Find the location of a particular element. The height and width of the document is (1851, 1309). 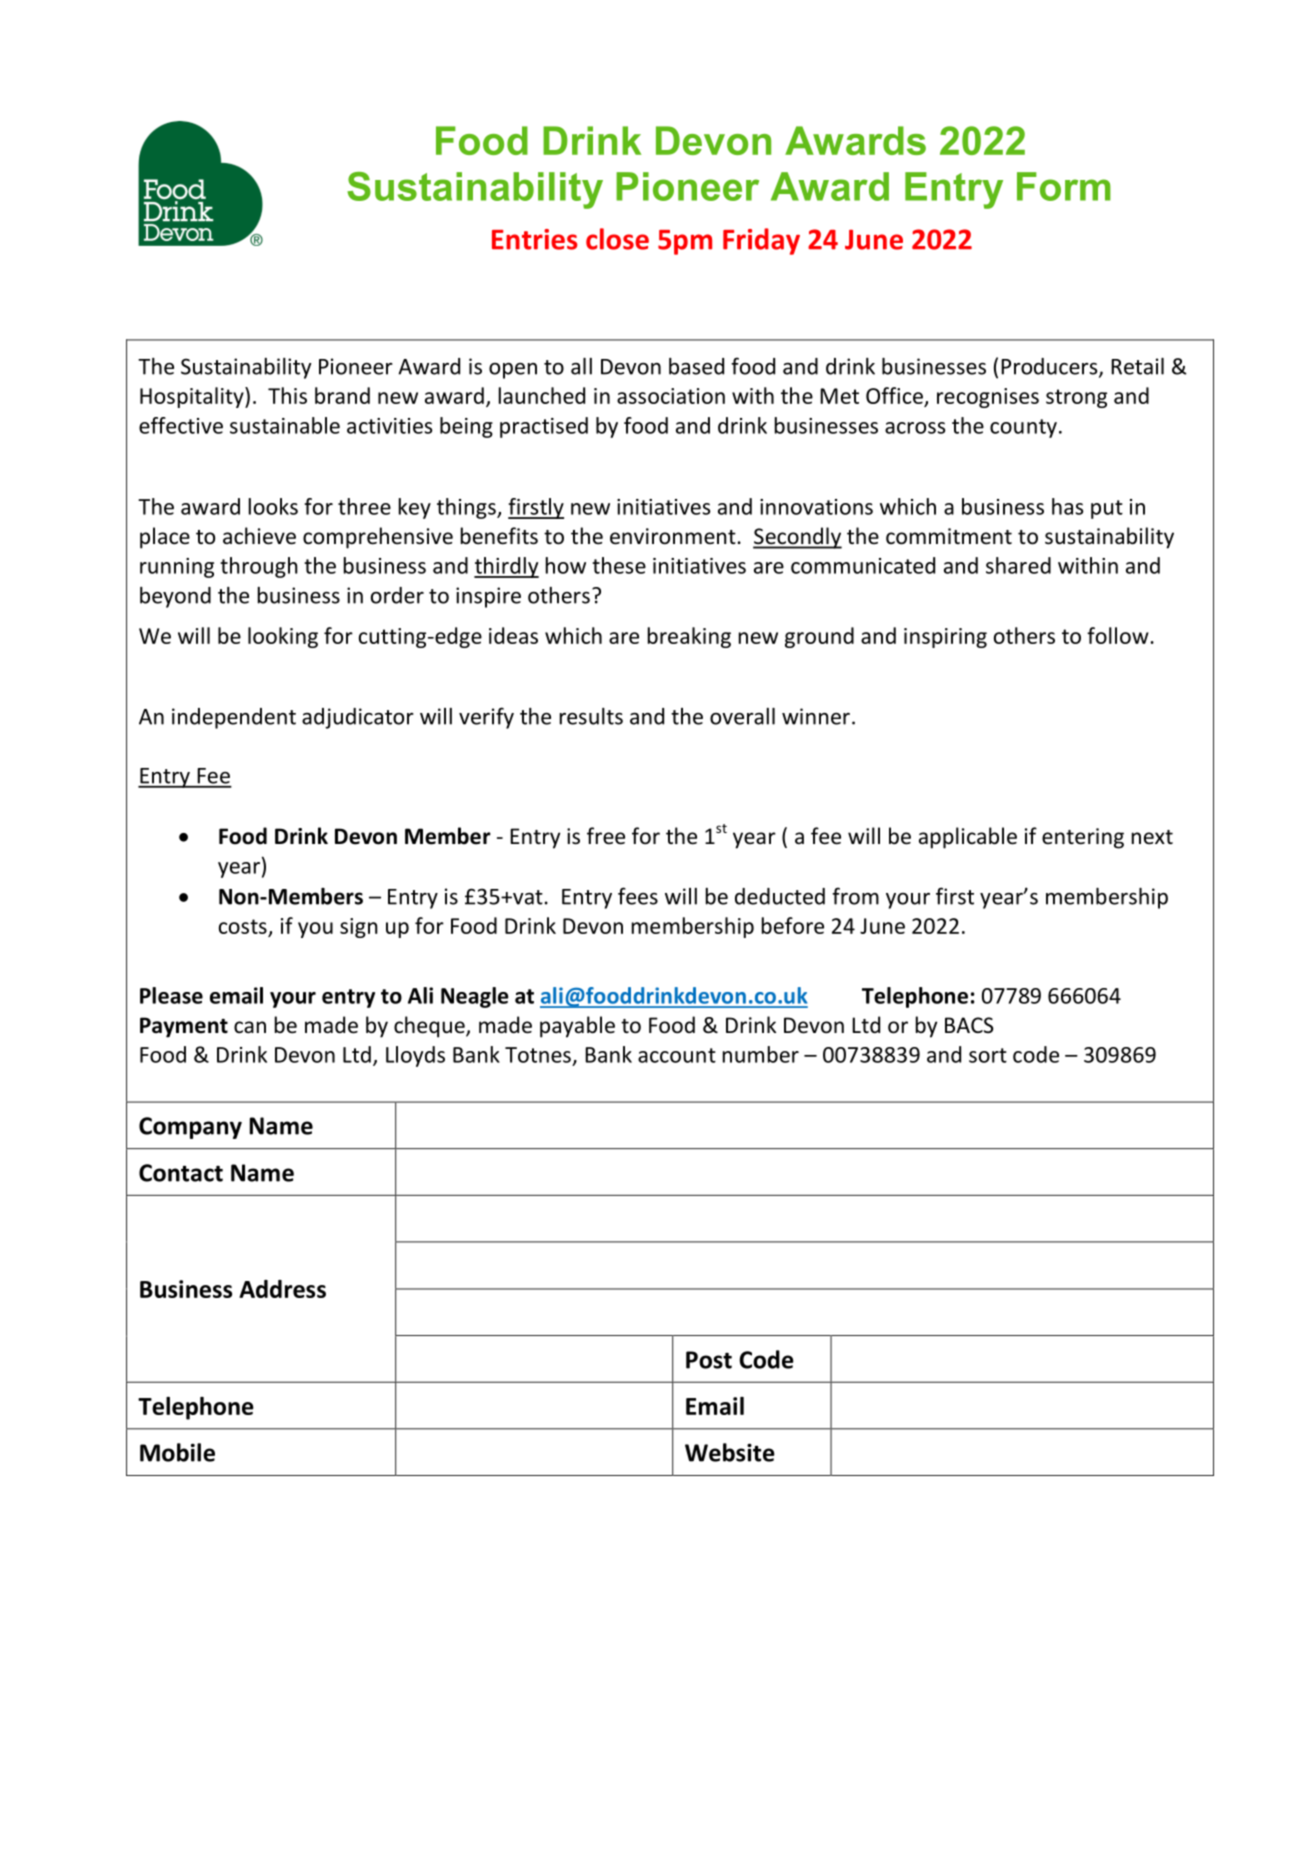

independent is located at coordinates (234, 718).
